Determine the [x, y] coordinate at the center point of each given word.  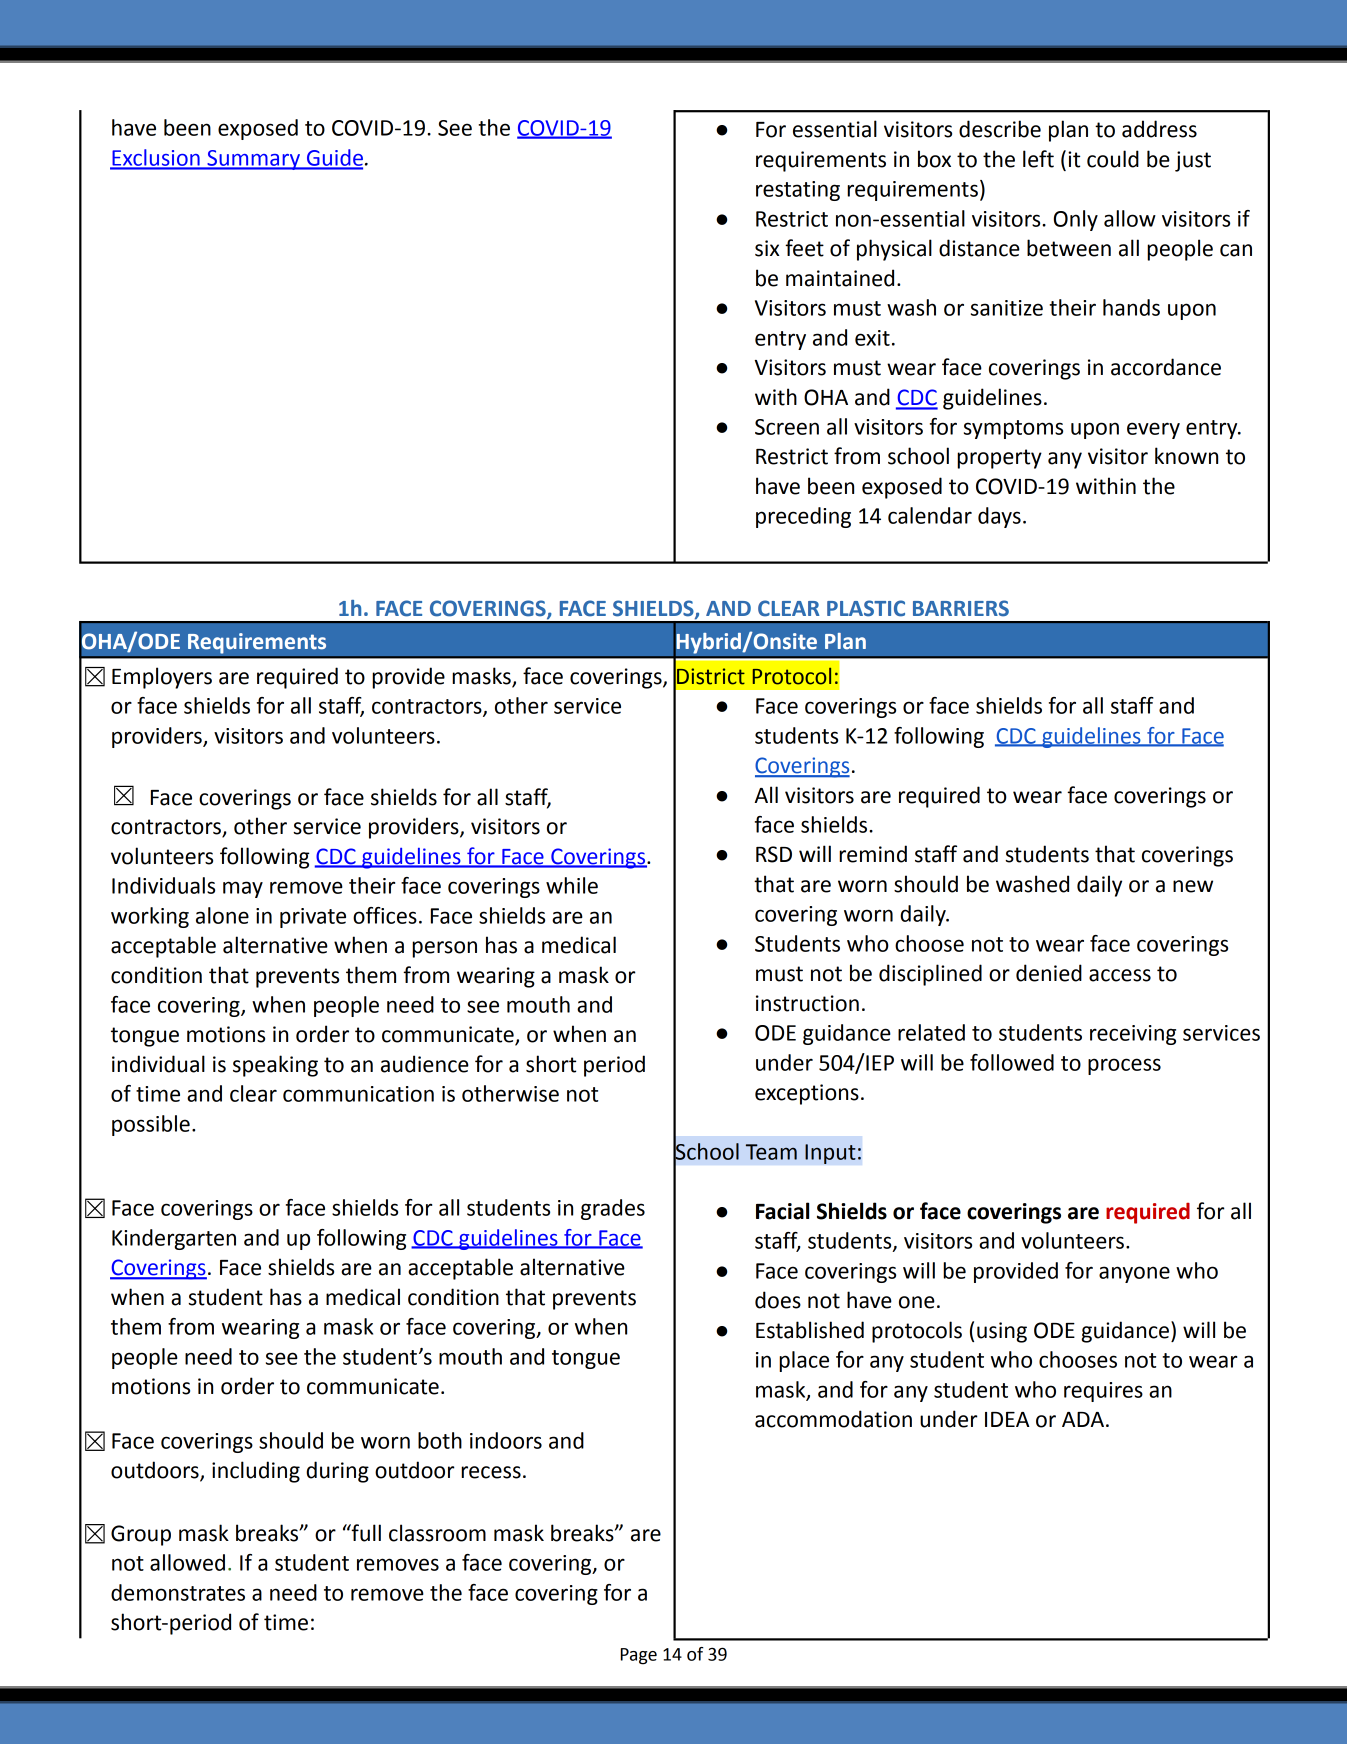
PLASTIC [866, 608]
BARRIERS [961, 608]
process [1124, 1066]
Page [639, 1656]
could [1113, 159]
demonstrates [178, 1592]
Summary [253, 160]
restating [798, 191]
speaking [275, 1066]
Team [771, 1152]
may [243, 889]
